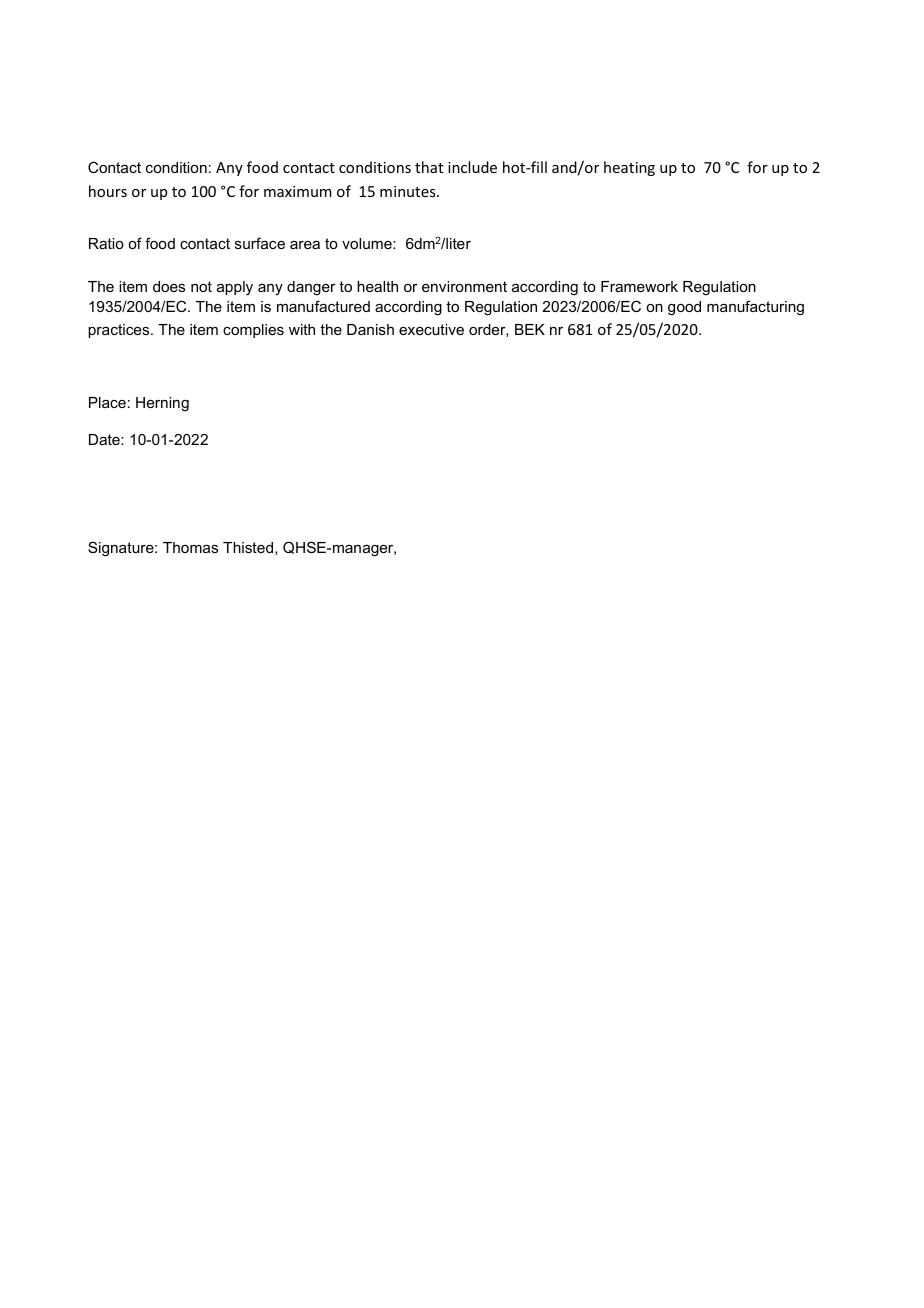 The height and width of the screenshot is (1308, 924). I want to click on BEK, so click(530, 329).
